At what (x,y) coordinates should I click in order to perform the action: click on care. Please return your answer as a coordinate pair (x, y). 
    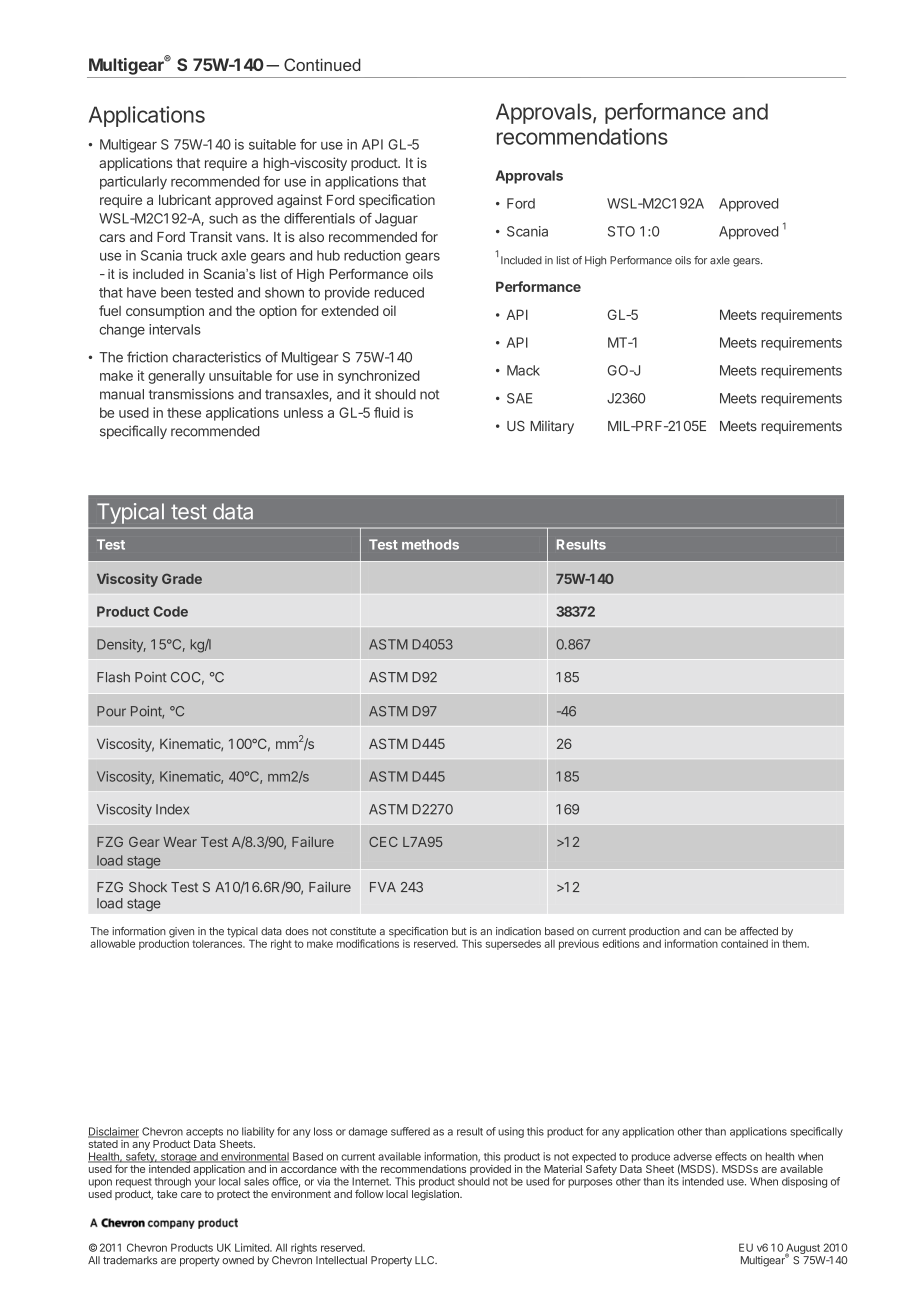
    Looking at the image, I should click on (191, 1195).
